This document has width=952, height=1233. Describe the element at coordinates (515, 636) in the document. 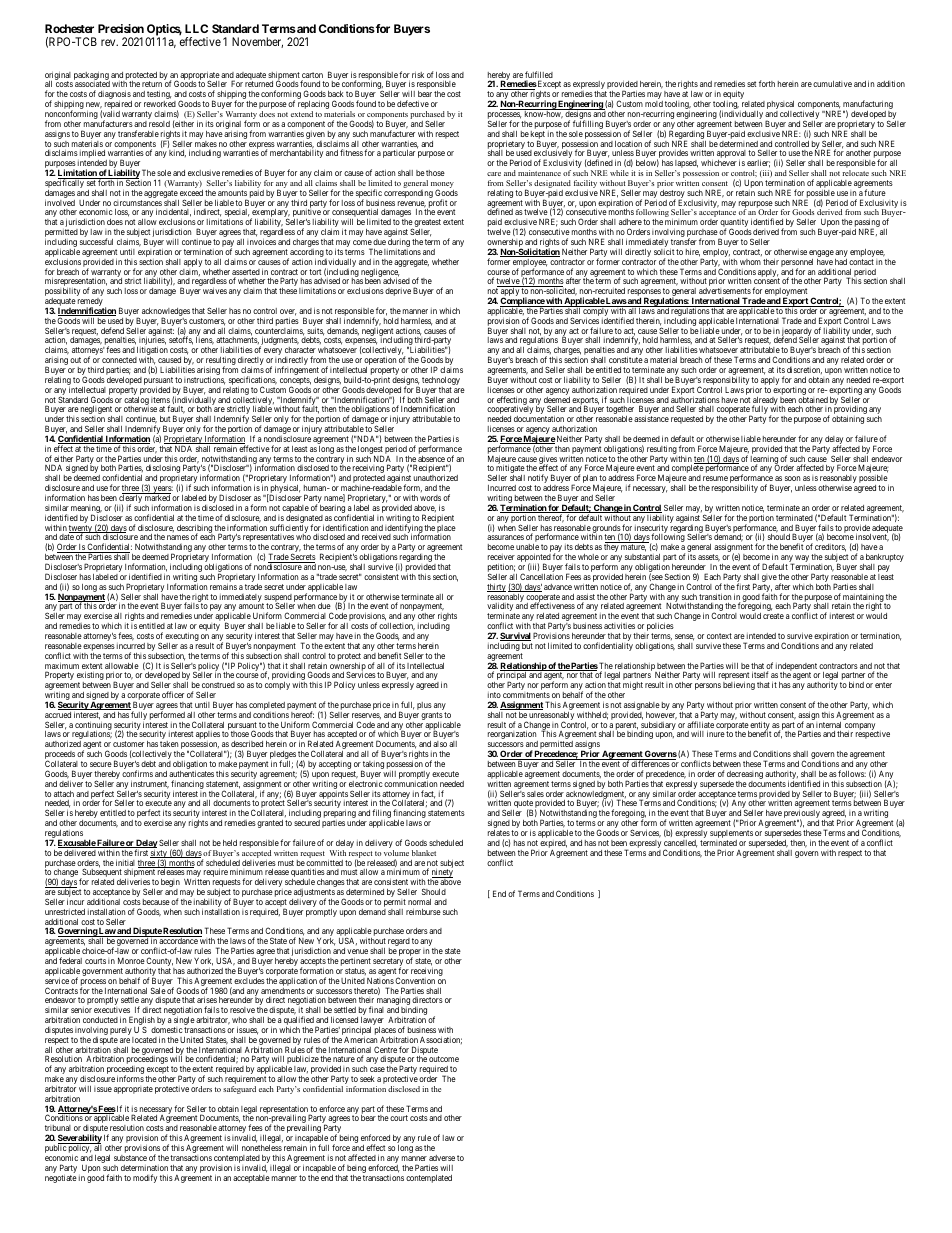

I see `Survival` at that location.
